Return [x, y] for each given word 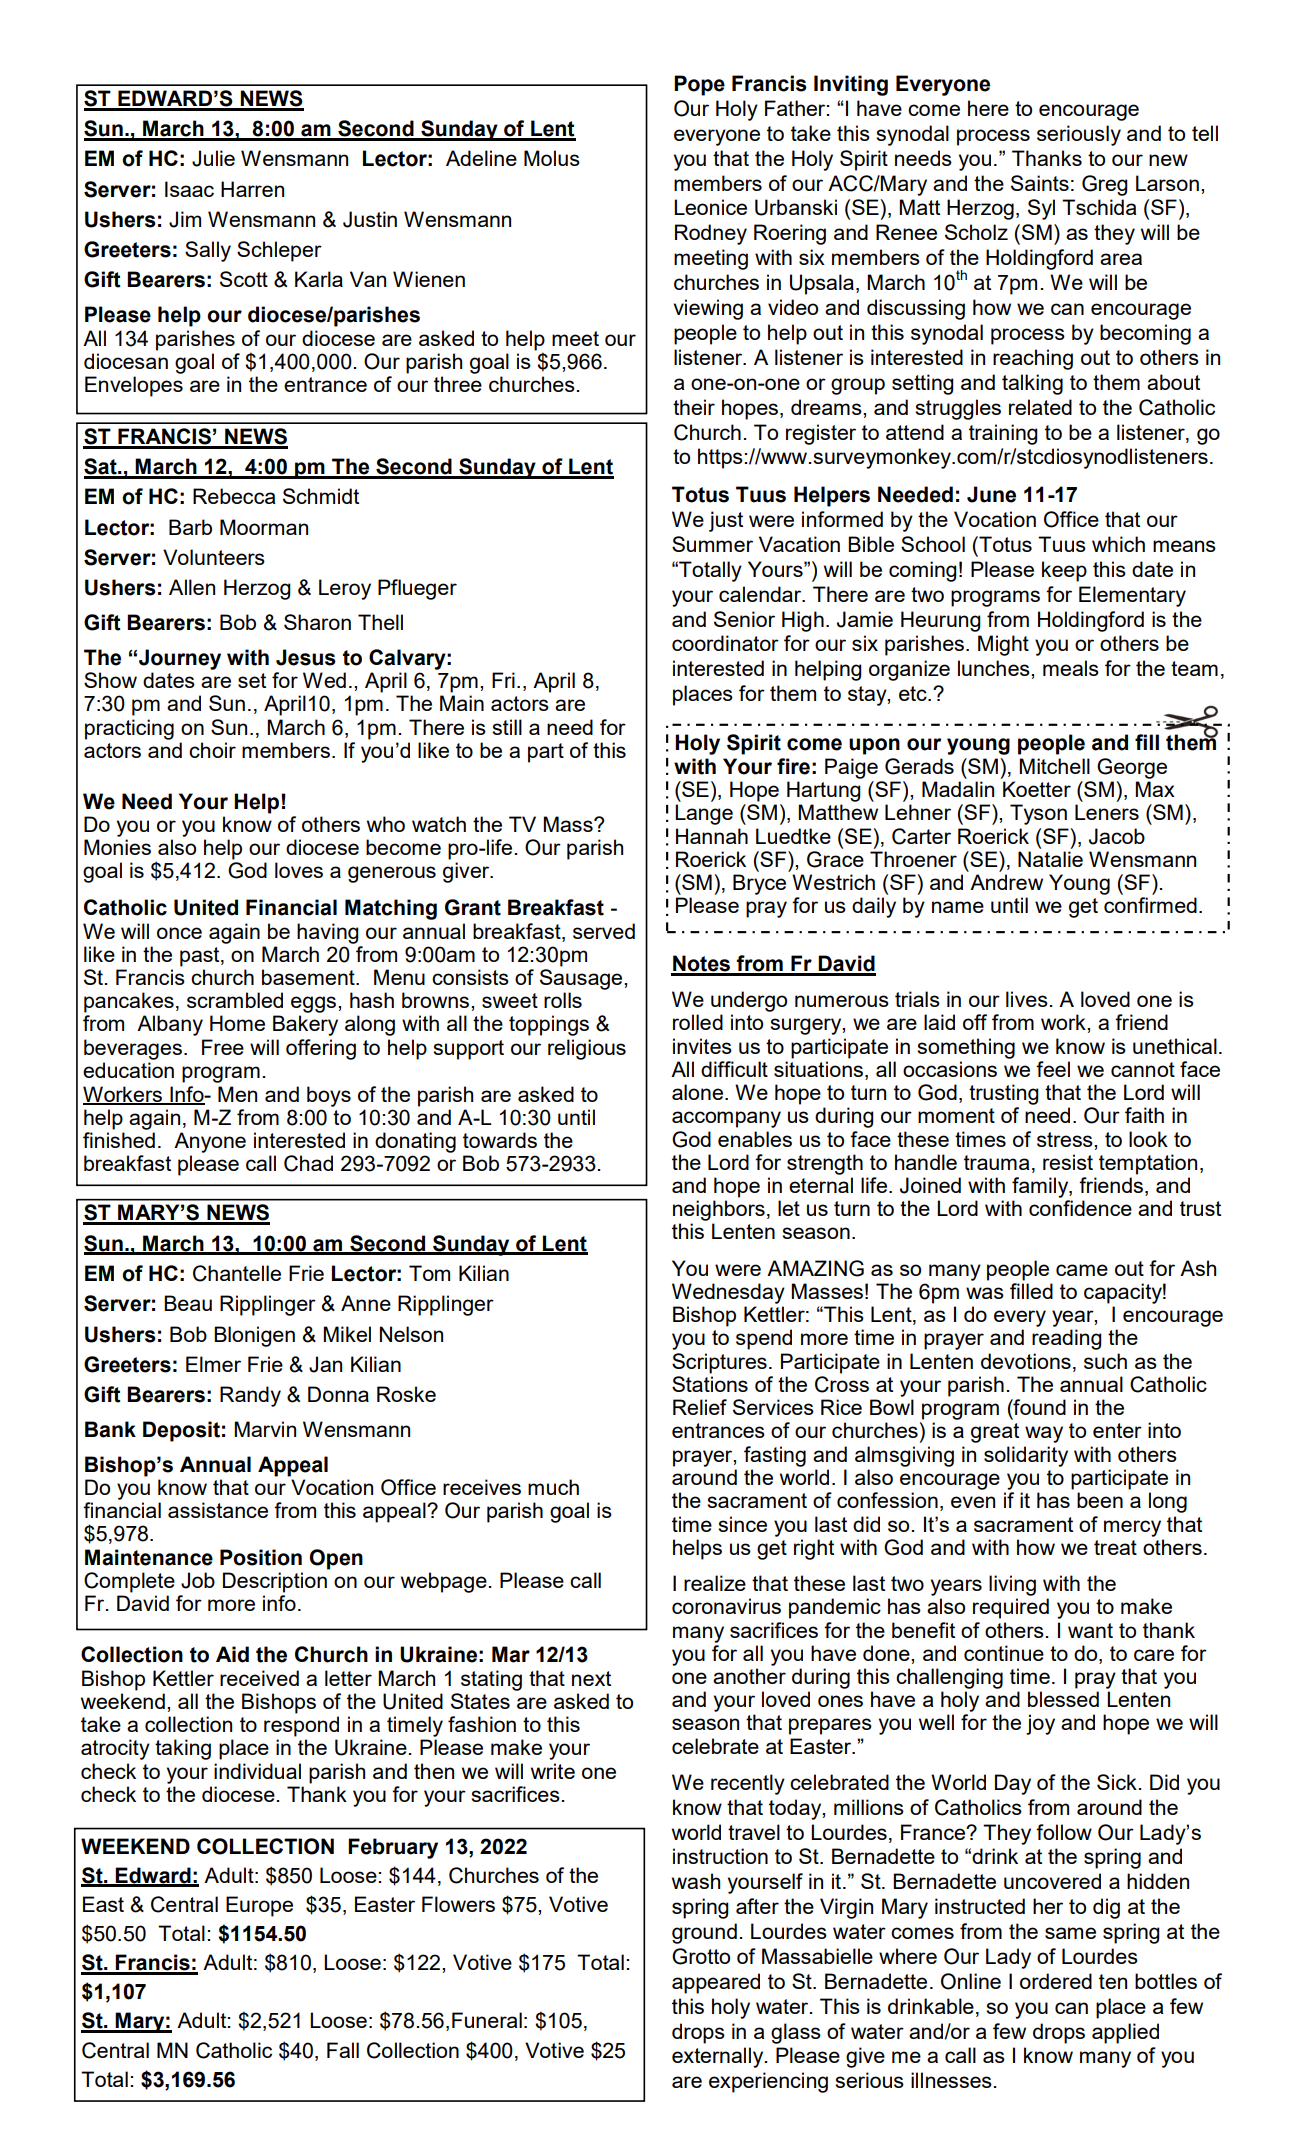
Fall [343, 2050]
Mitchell [1054, 766]
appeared [716, 1983]
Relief [700, 1407]
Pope [699, 85]
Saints [1040, 183]
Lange [704, 814]
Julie [213, 158]
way [1044, 1434]
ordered [1056, 1981]
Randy [250, 1396]
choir [212, 750]
